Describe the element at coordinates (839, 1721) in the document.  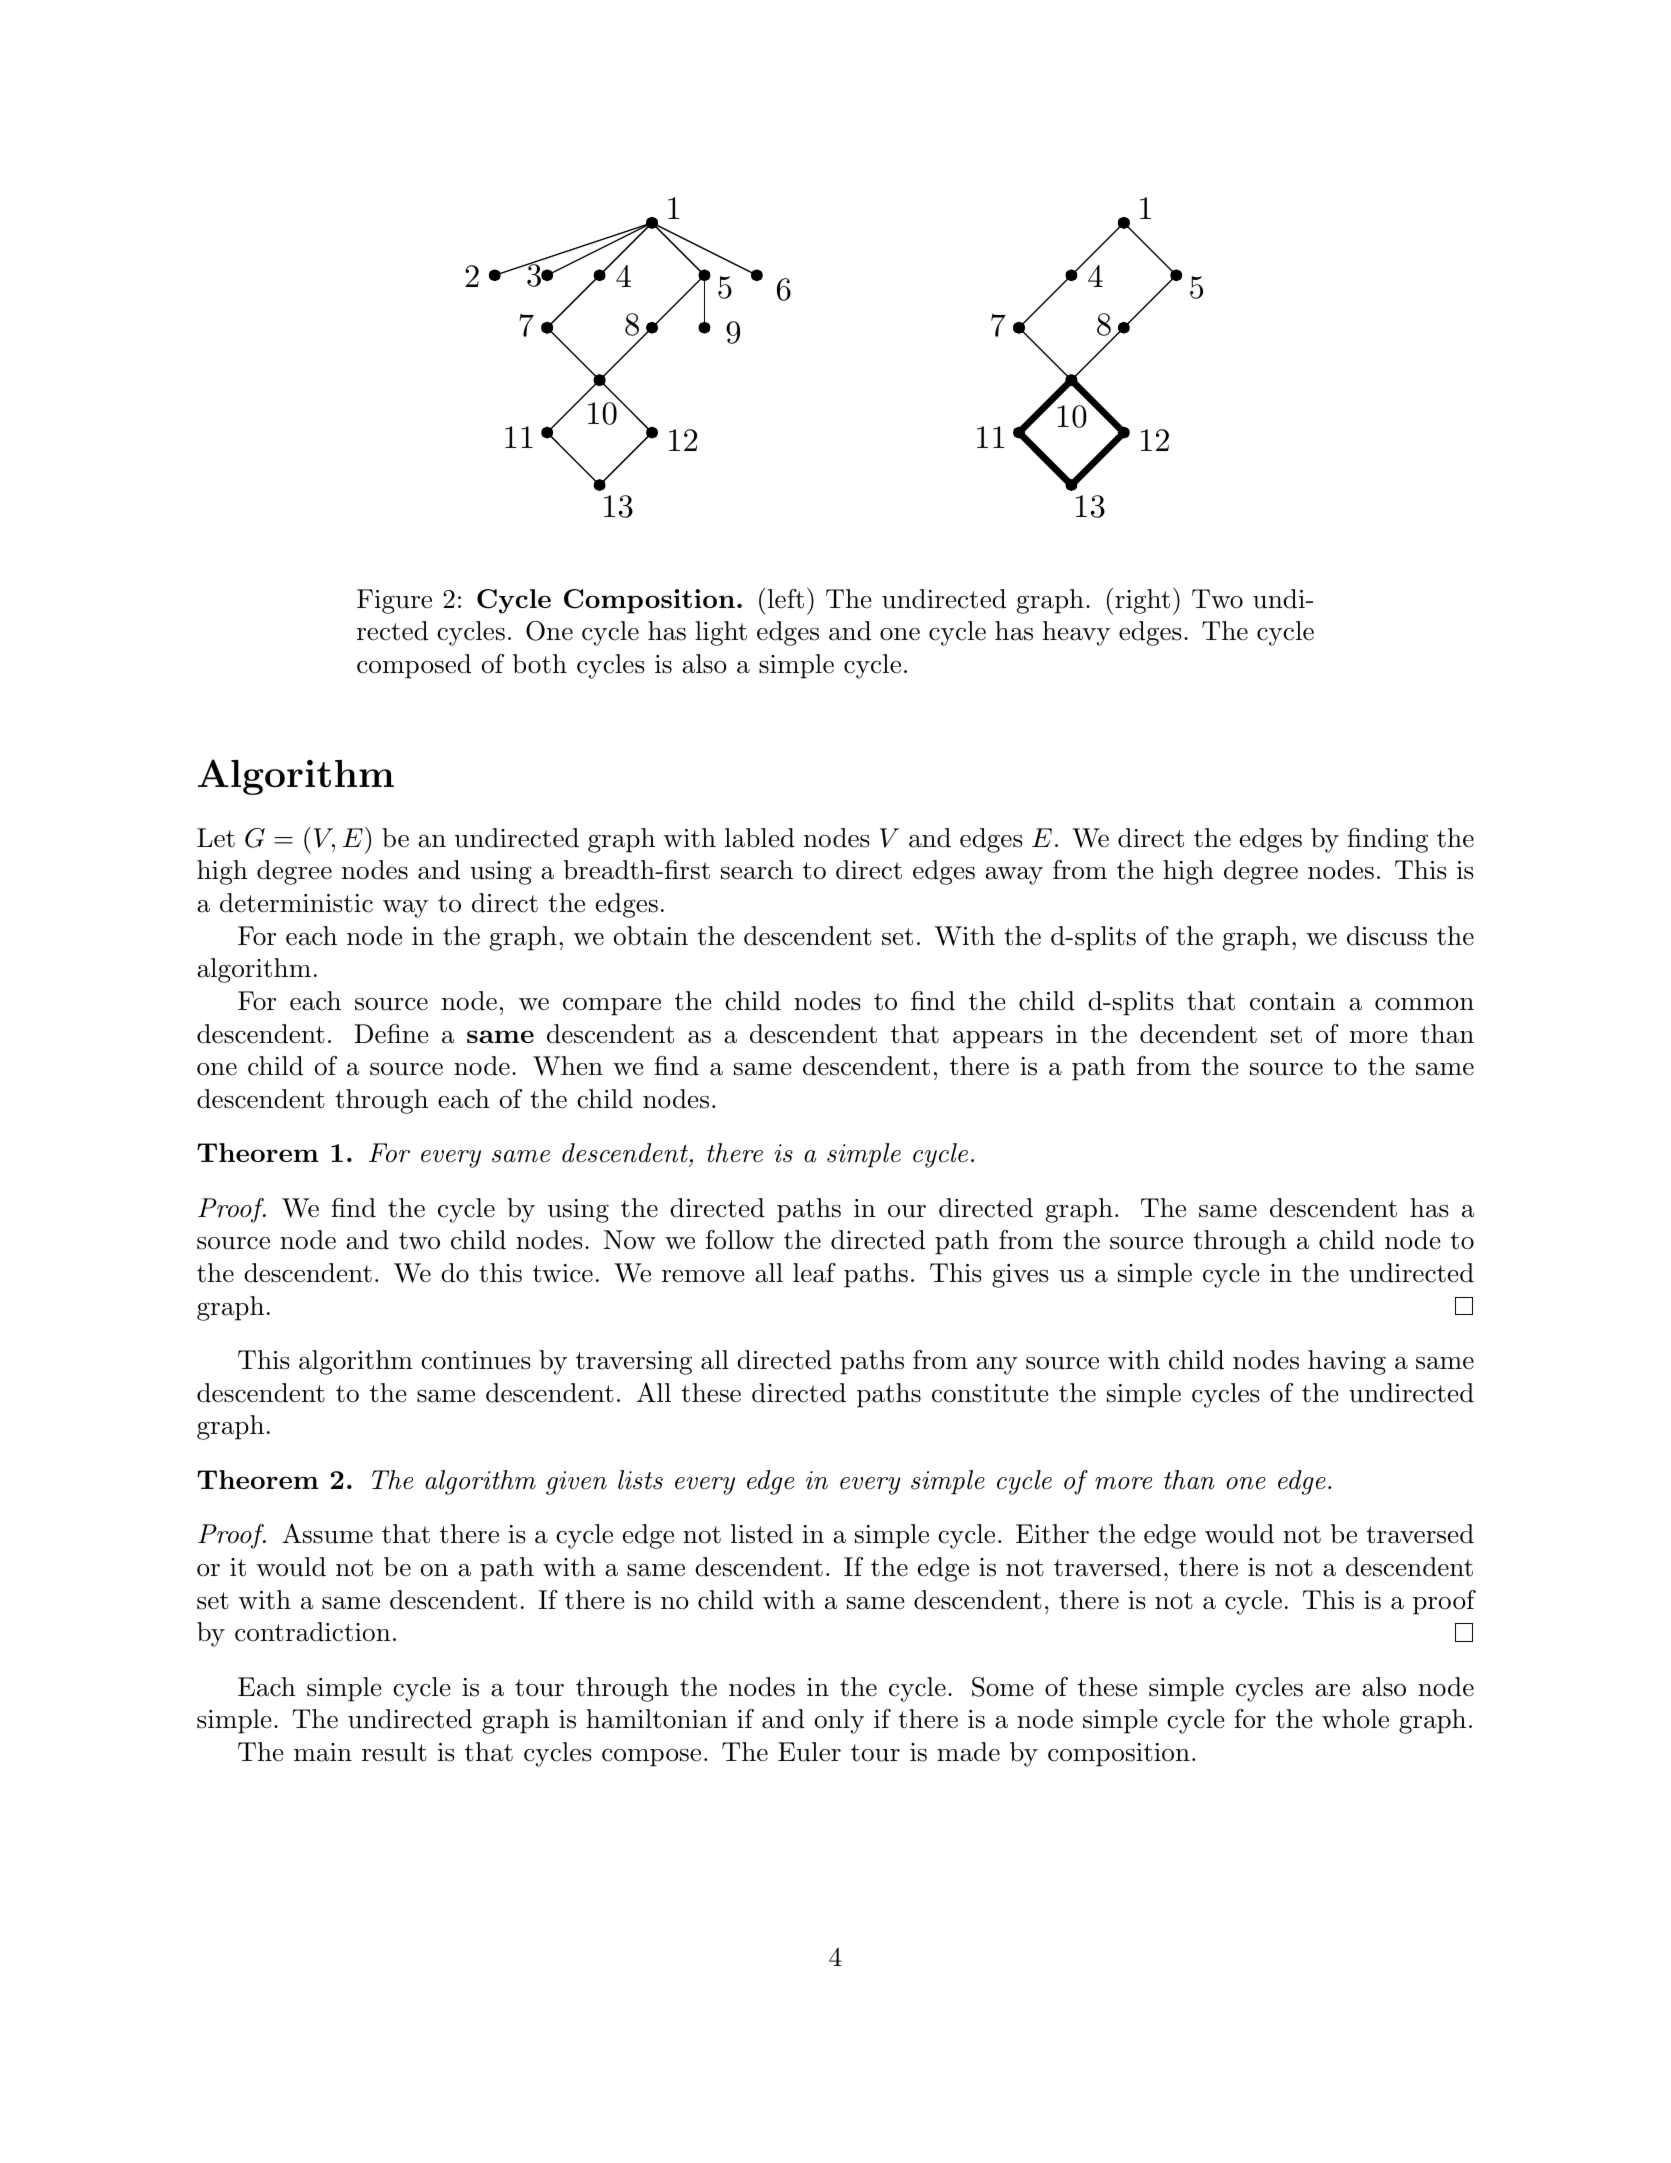
I see `only` at that location.
